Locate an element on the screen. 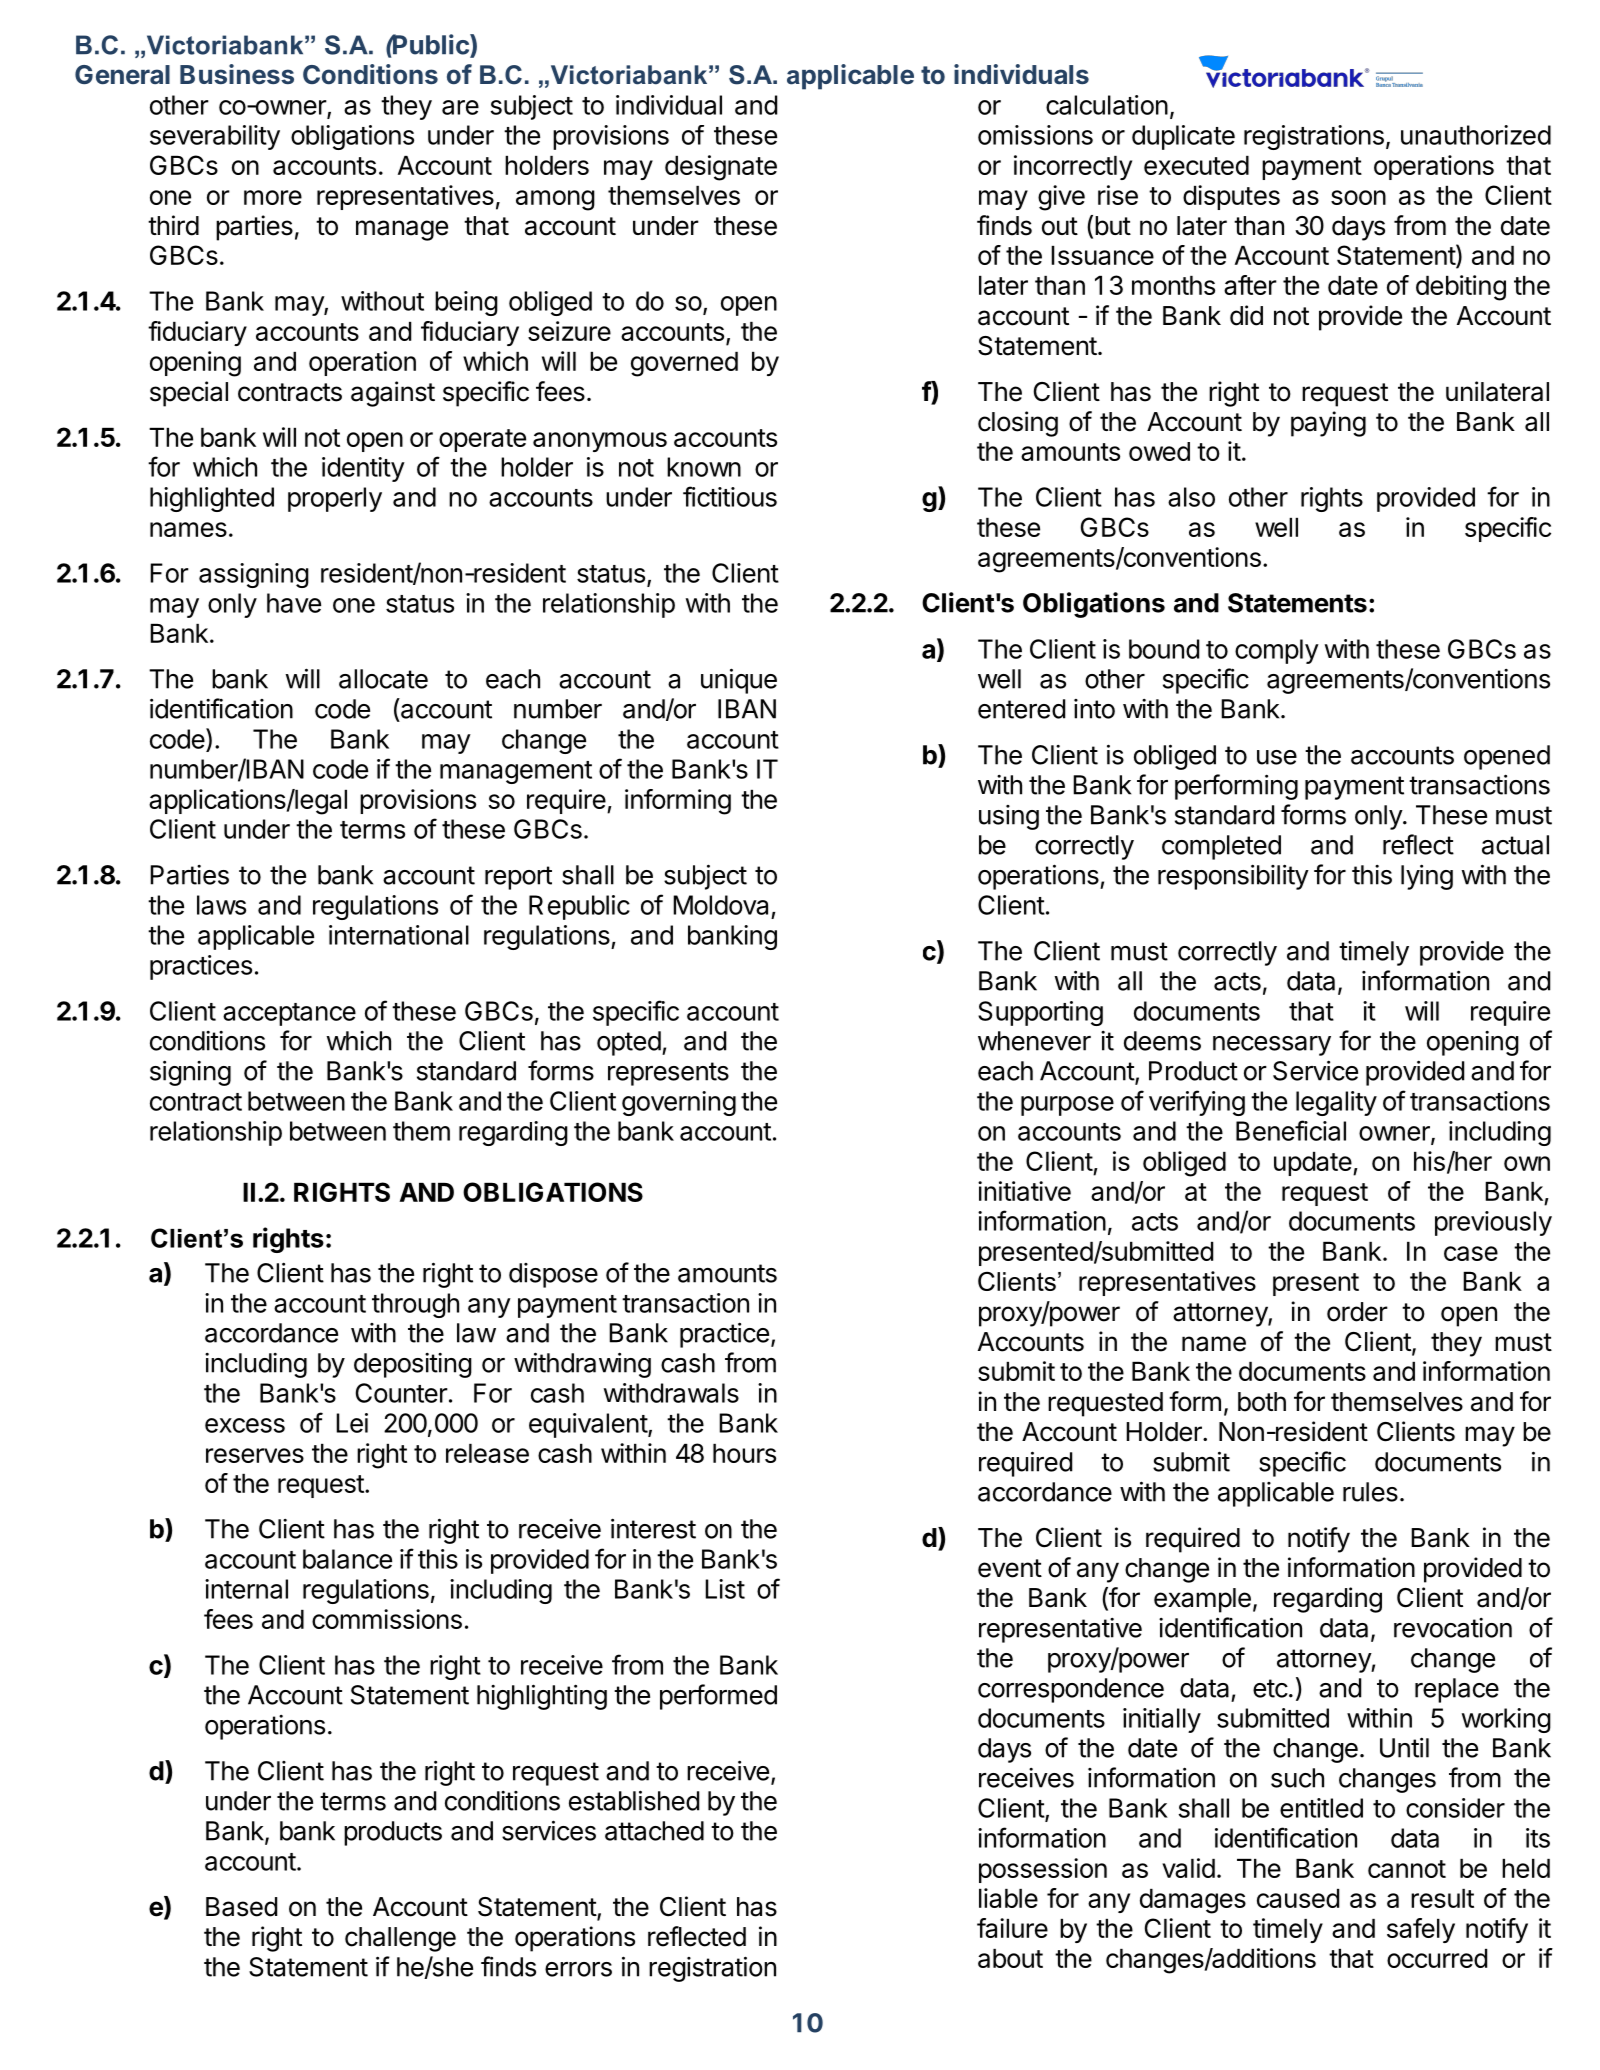 The width and height of the screenshot is (1600, 2070). Based is located at coordinates (241, 1907).
